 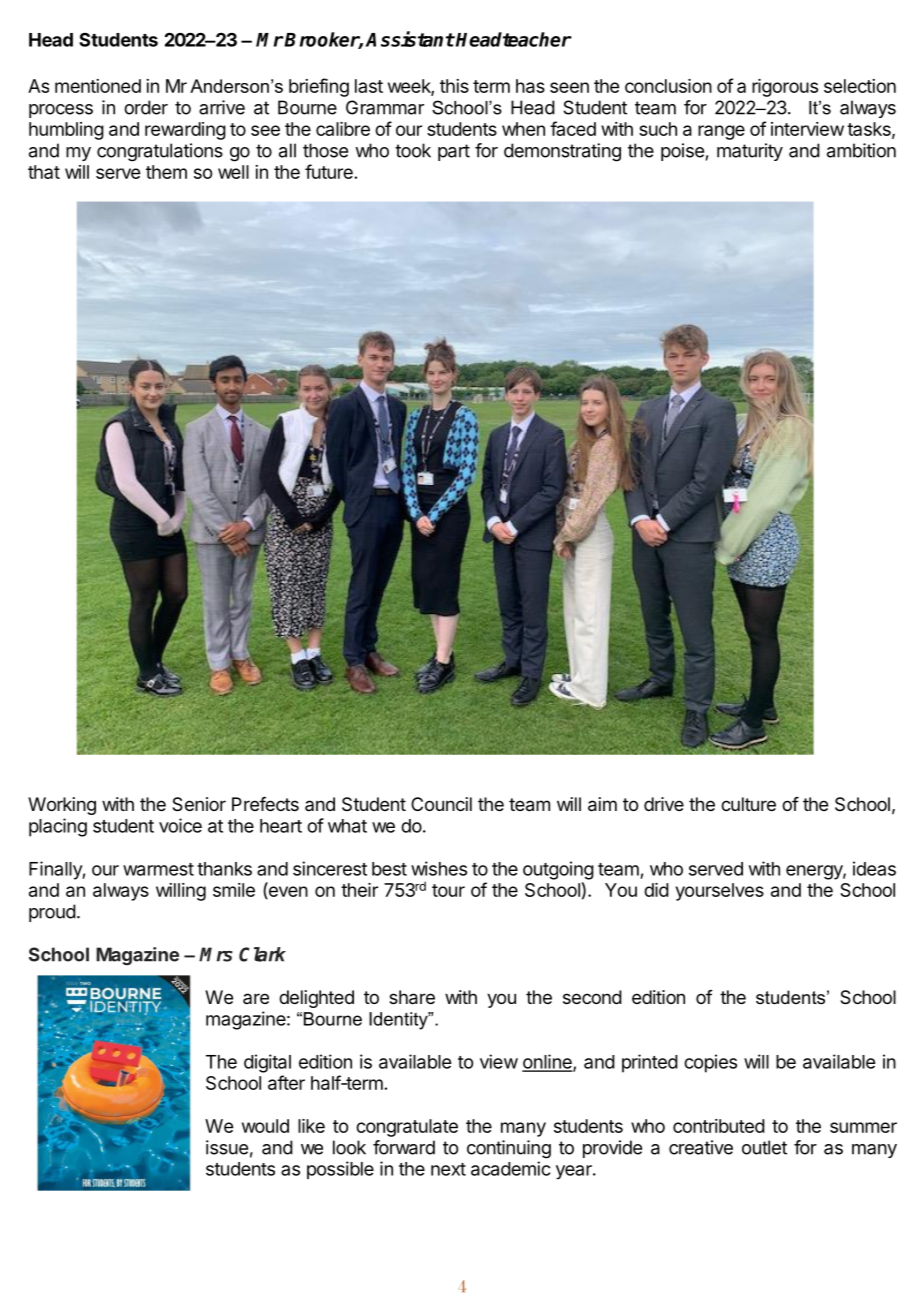 I want to click on this, so click(x=454, y=86).
